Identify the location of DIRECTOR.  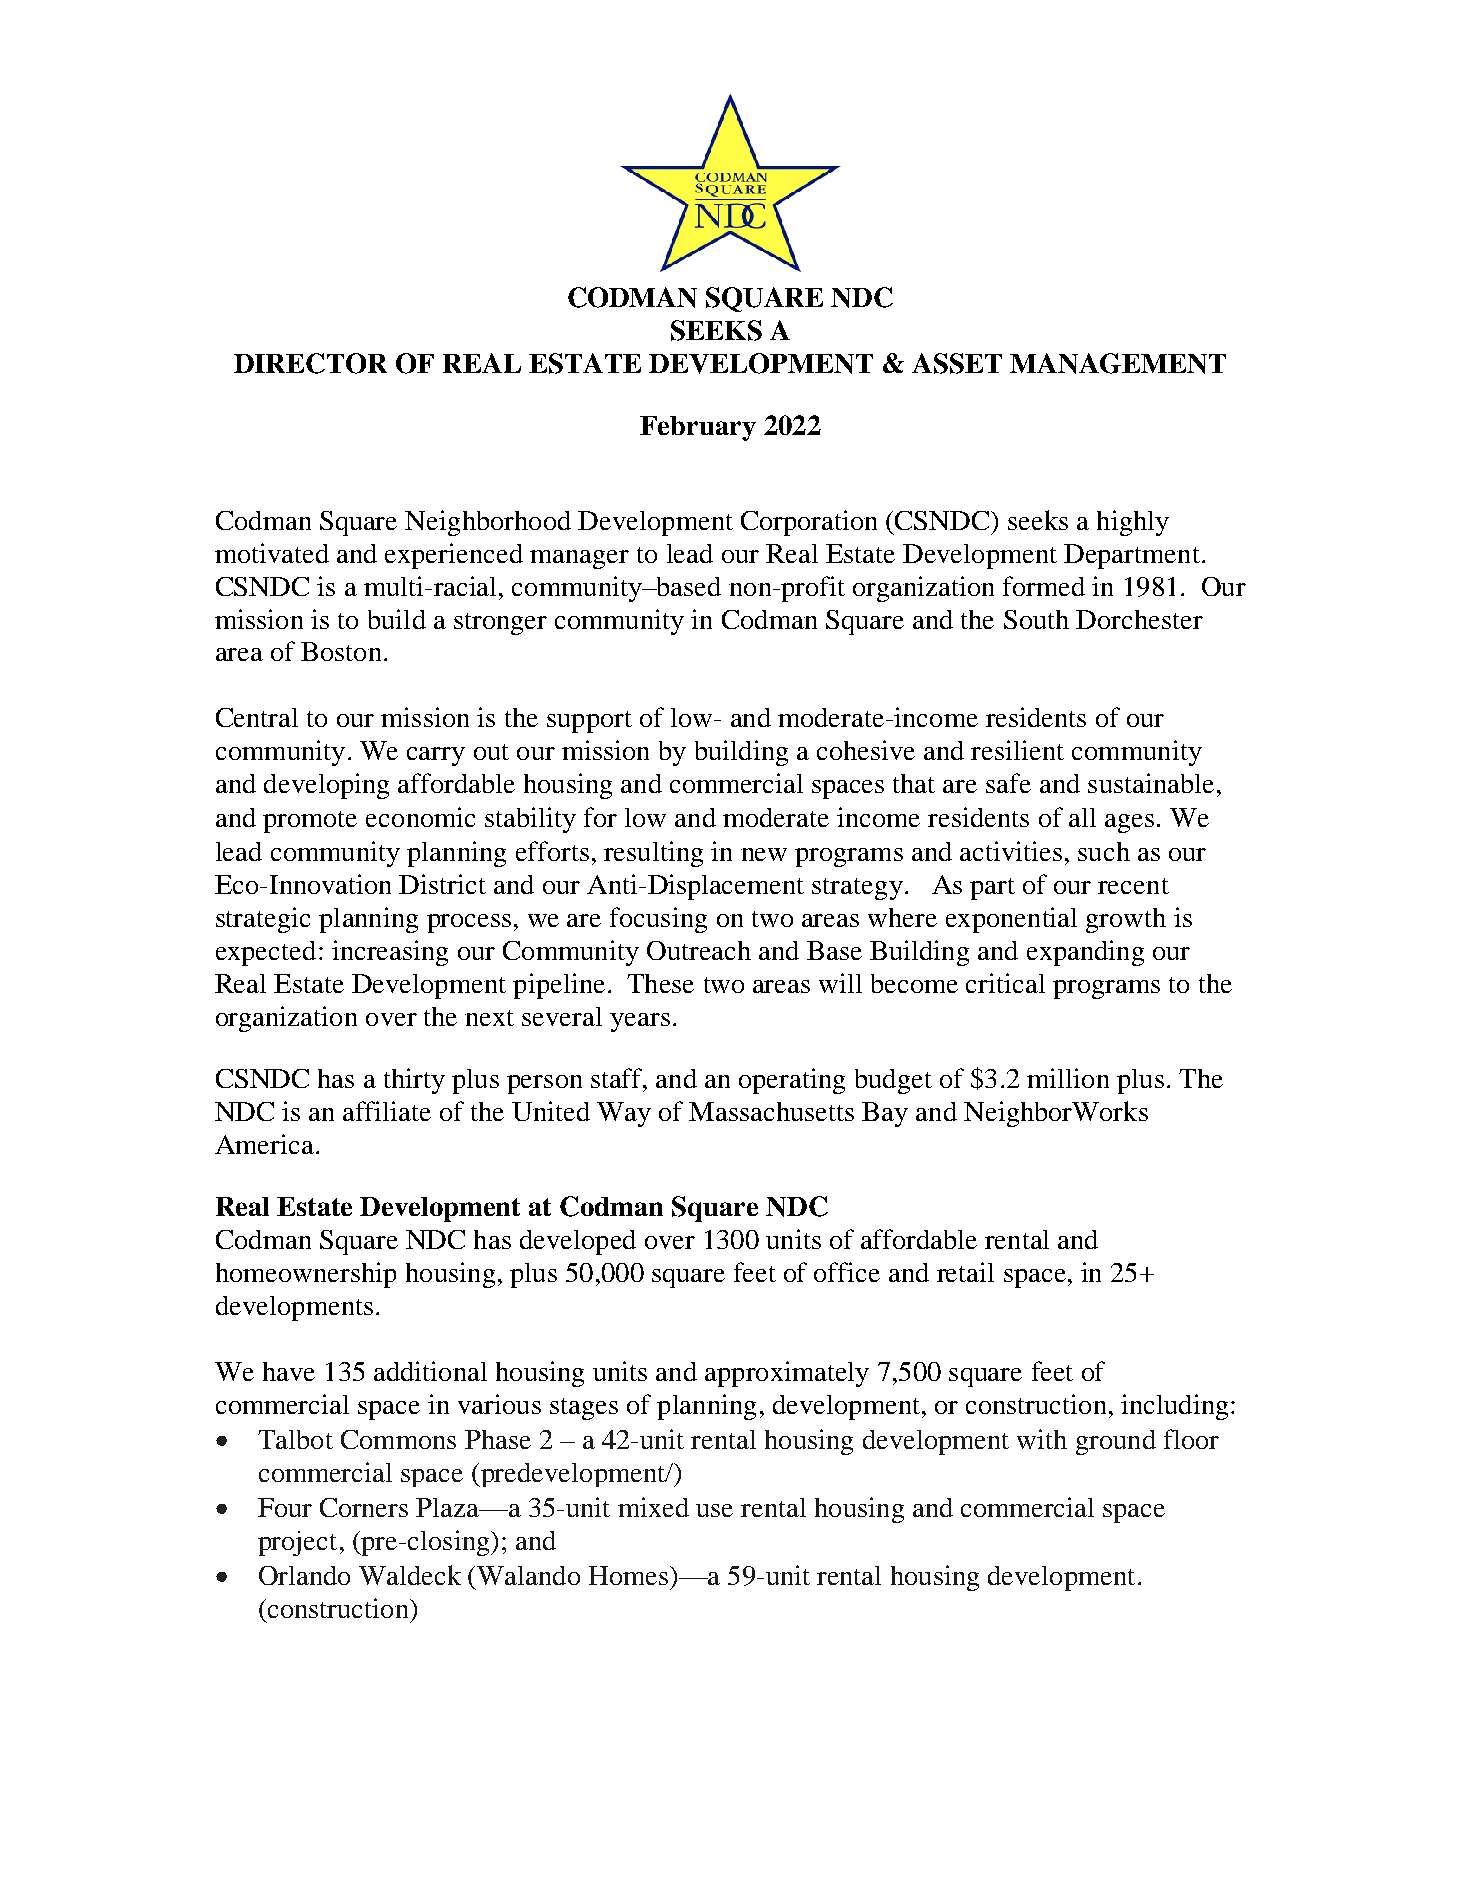
(310, 363).
